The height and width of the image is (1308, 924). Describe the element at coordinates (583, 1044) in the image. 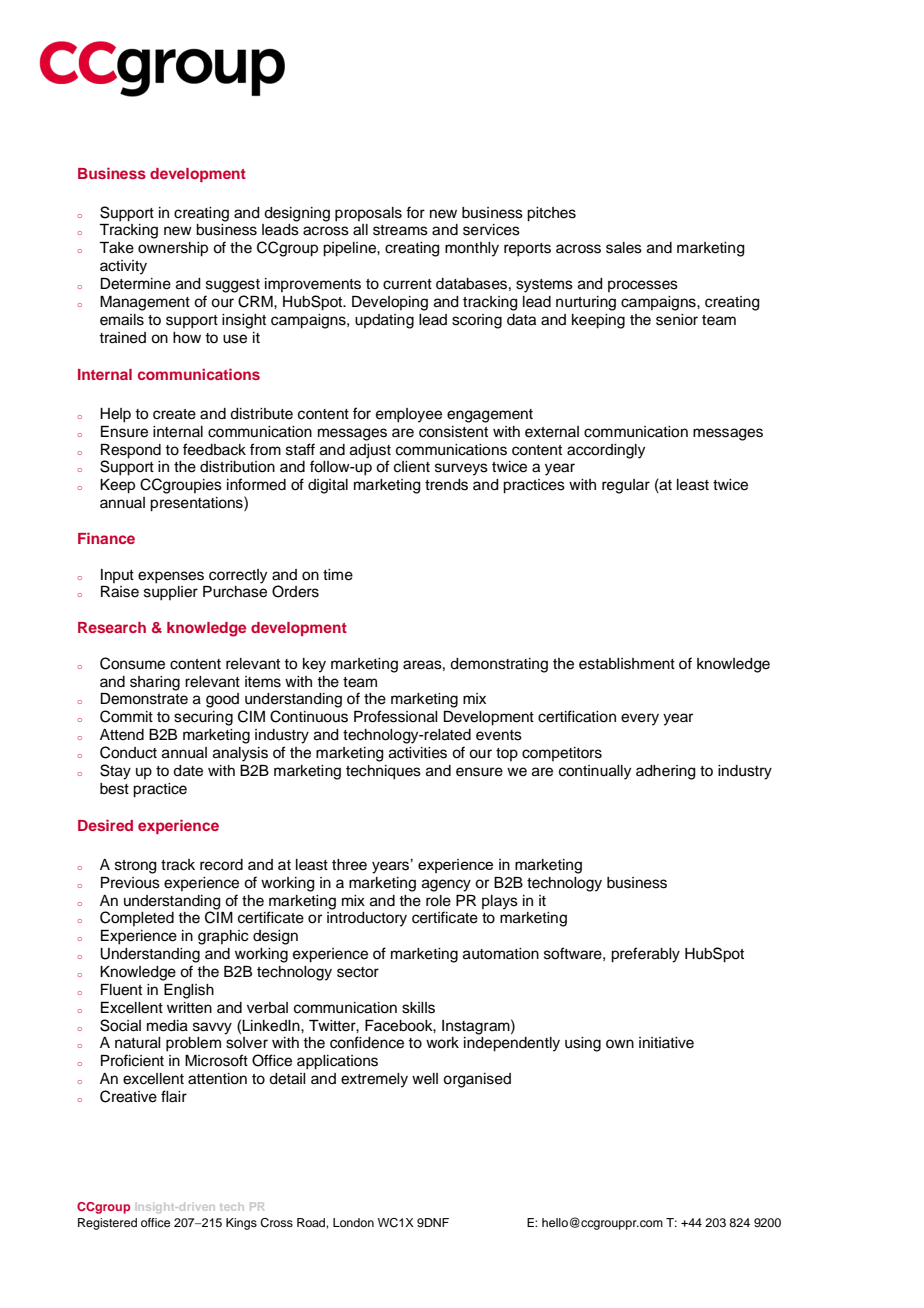

I see `using` at that location.
